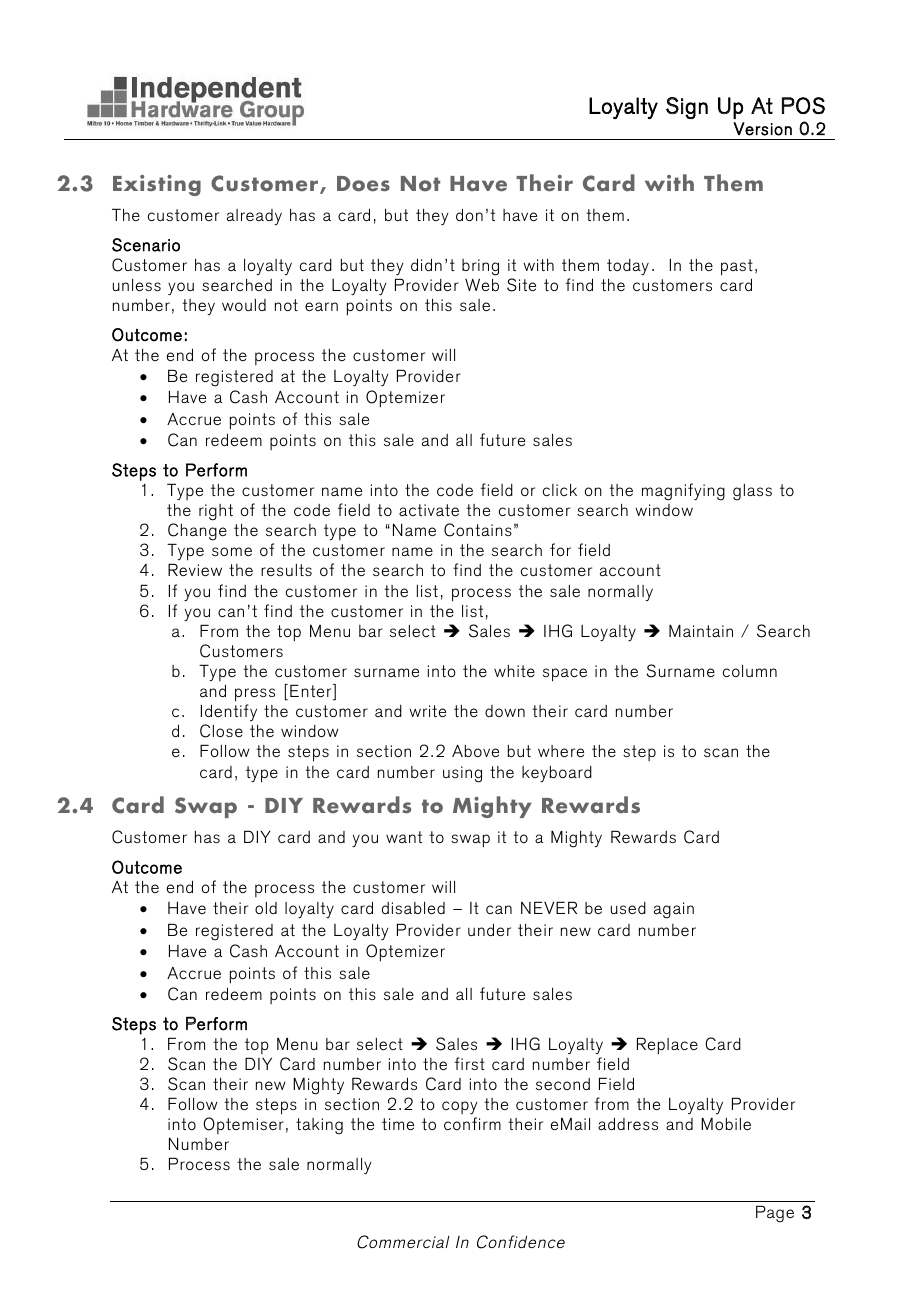 The width and height of the document is (924, 1308). I want to click on taking, so click(319, 1126).
